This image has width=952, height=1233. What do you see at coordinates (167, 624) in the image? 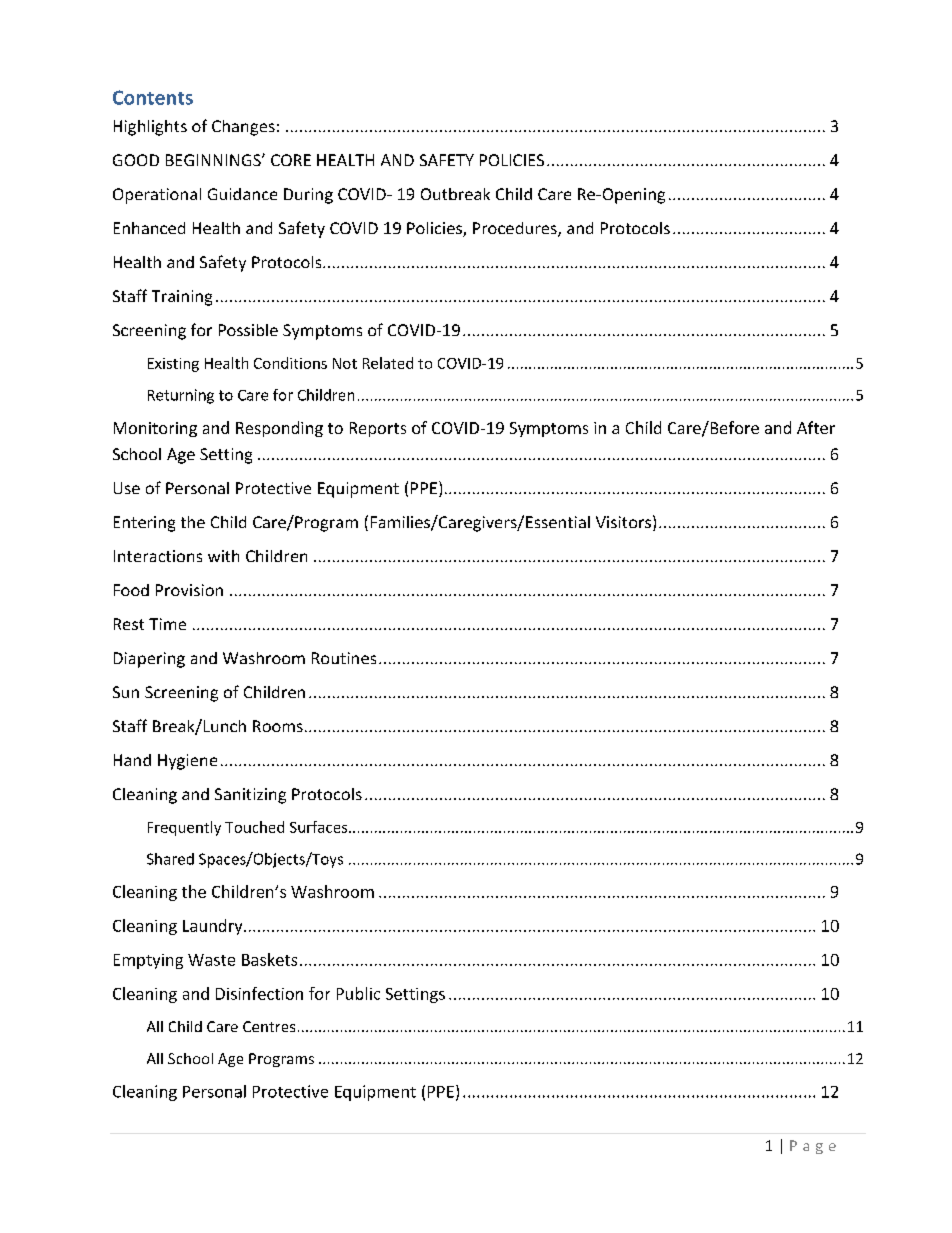
I see `Time` at bounding box center [167, 624].
